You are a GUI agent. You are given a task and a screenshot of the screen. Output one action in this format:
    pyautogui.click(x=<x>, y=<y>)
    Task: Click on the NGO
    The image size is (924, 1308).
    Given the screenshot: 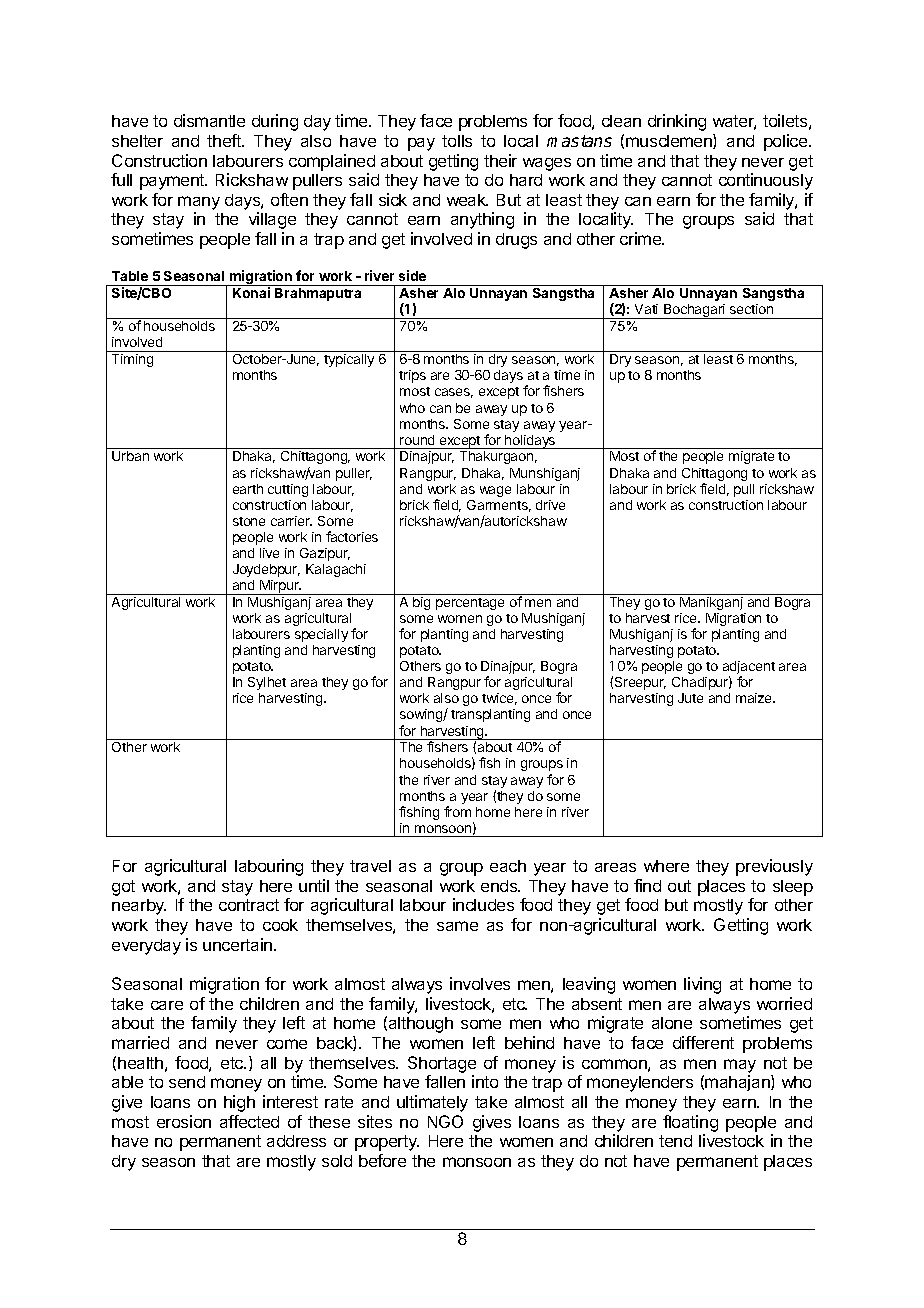 What is the action you would take?
    pyautogui.click(x=445, y=1121)
